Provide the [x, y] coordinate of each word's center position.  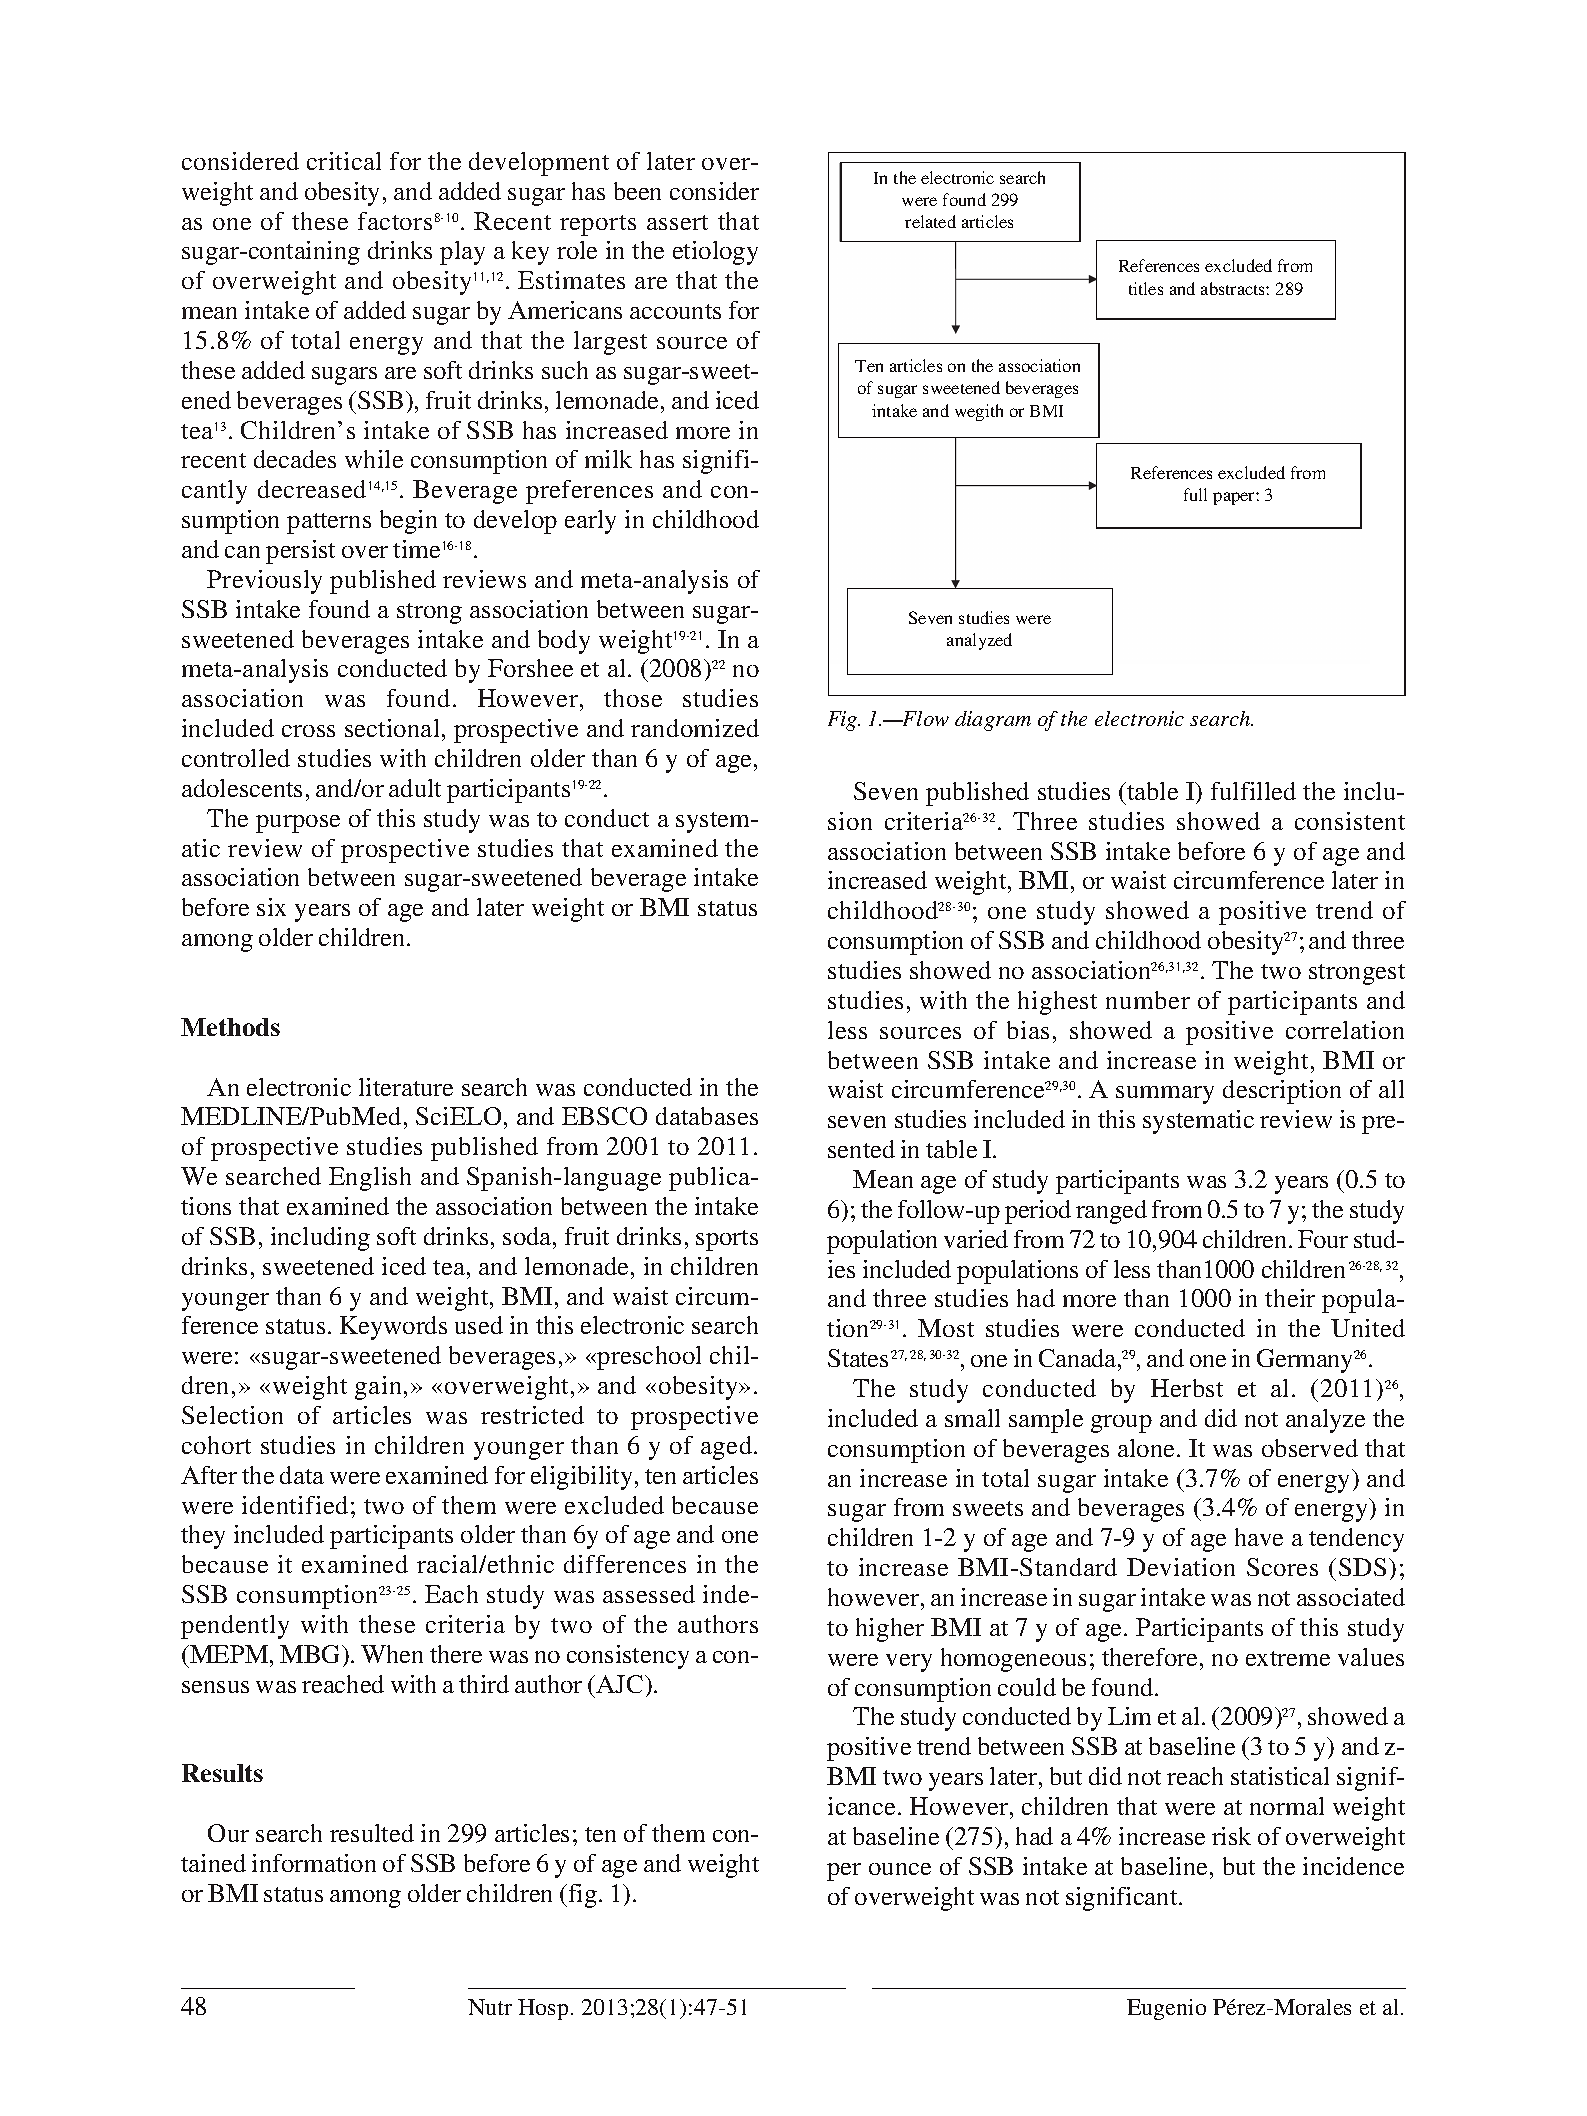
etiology [715, 253]
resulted [372, 1833]
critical [344, 161]
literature [406, 1087]
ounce [900, 1869]
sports [727, 1240]
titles [1146, 288]
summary [1165, 1095]
